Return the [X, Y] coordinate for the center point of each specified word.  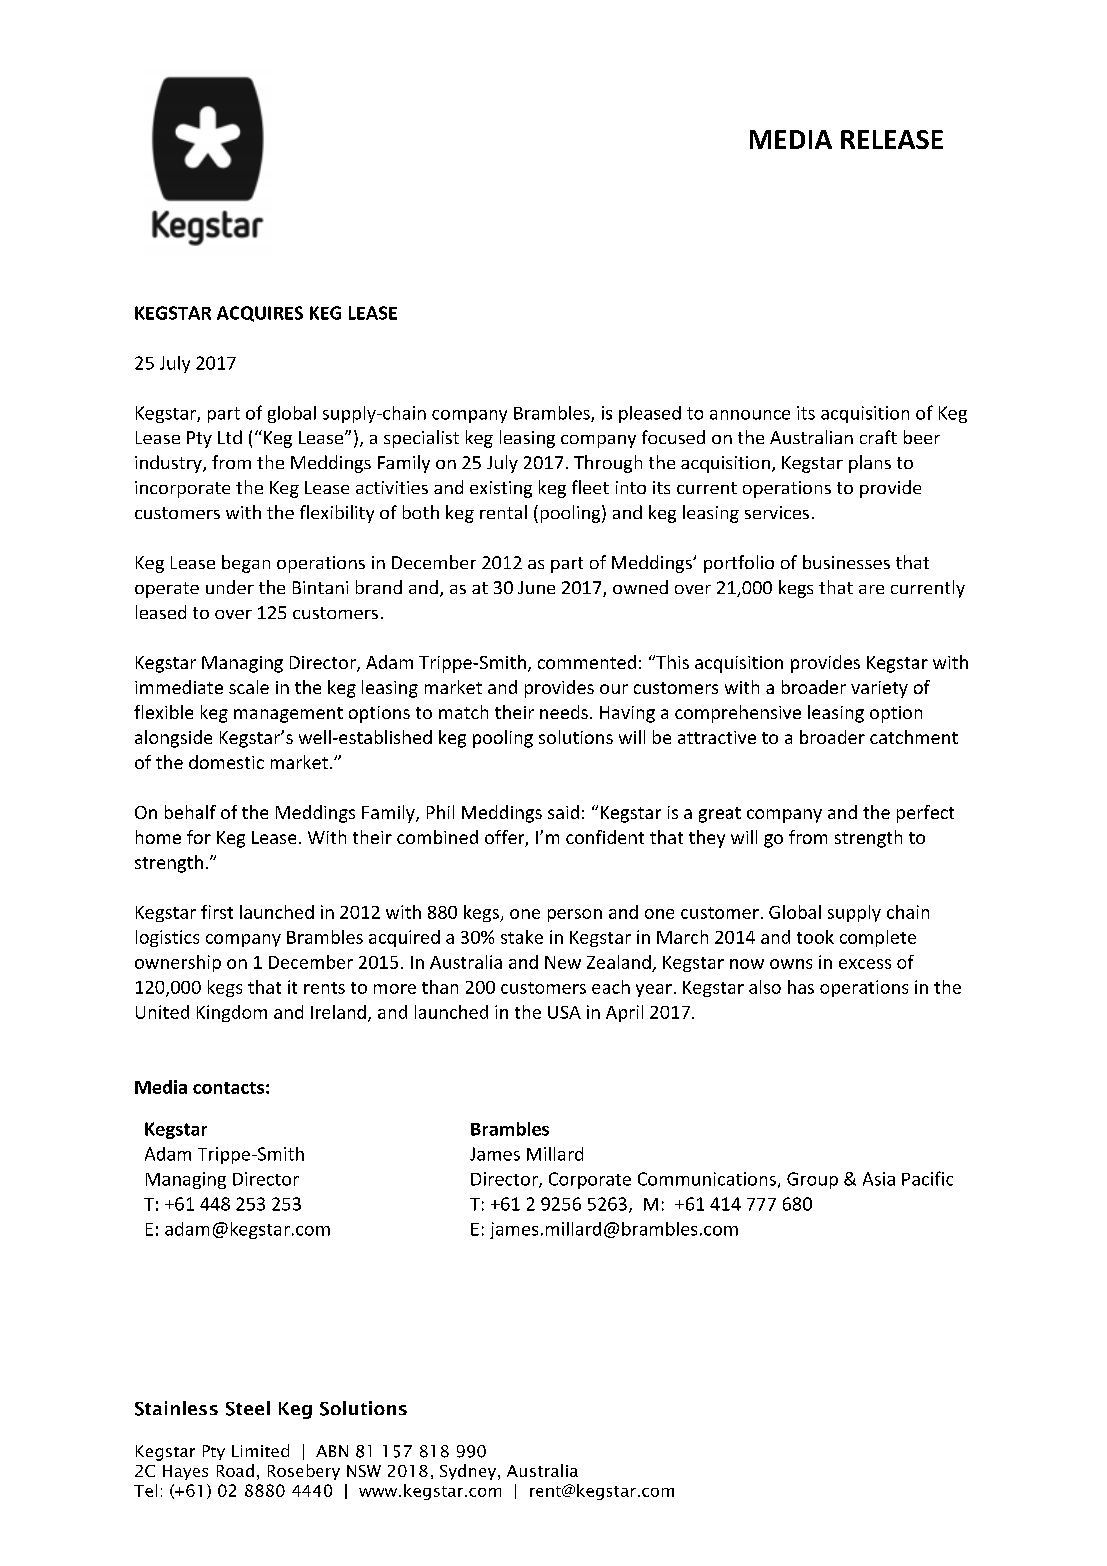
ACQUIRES [260, 314]
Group [812, 1180]
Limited [260, 1450]
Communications [707, 1179]
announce [750, 415]
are [871, 589]
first [217, 912]
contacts [228, 1088]
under [230, 587]
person [575, 915]
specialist [421, 439]
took [815, 937]
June [536, 587]
